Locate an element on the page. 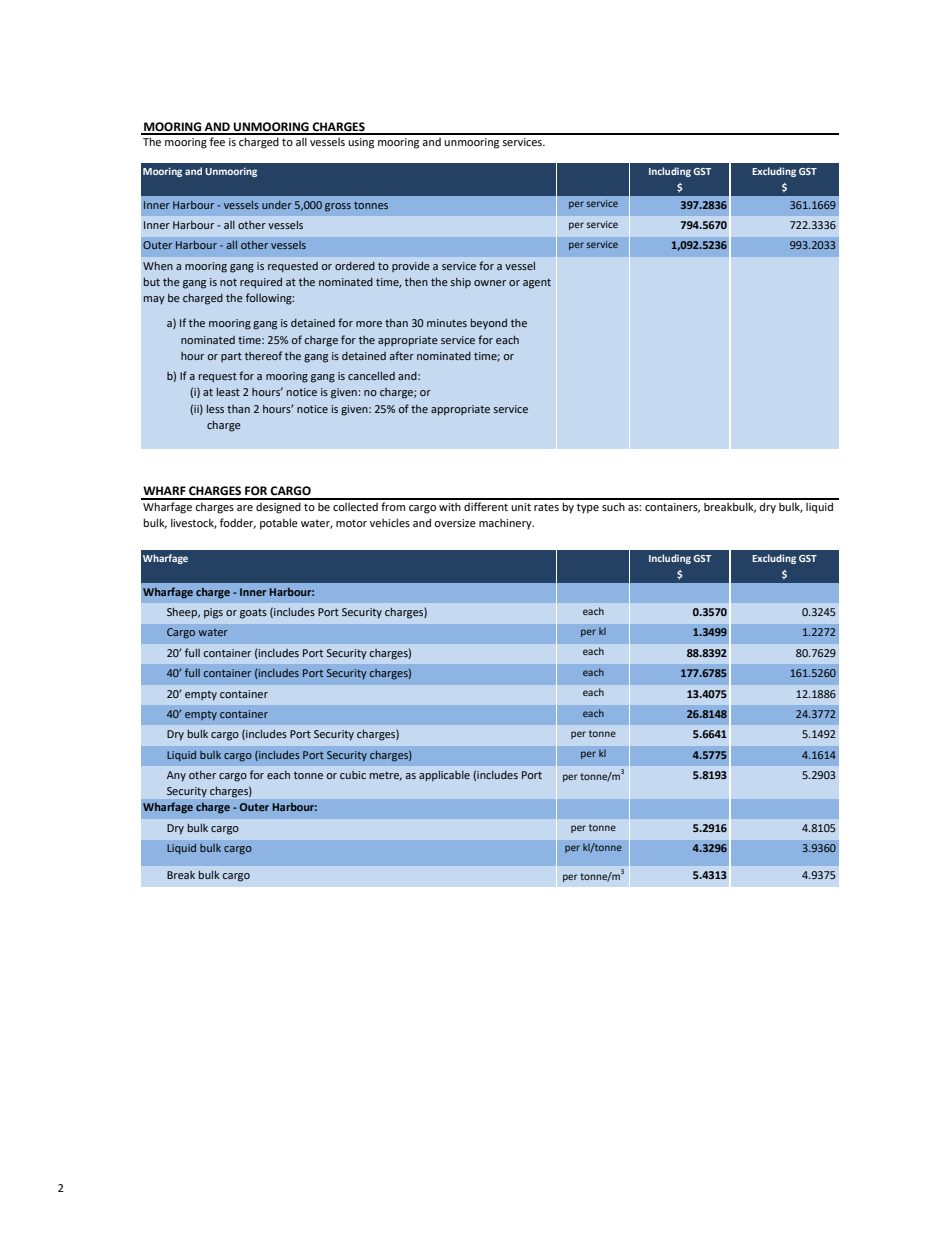 This page has height=1233, width=952. Any is located at coordinates (176, 776).
